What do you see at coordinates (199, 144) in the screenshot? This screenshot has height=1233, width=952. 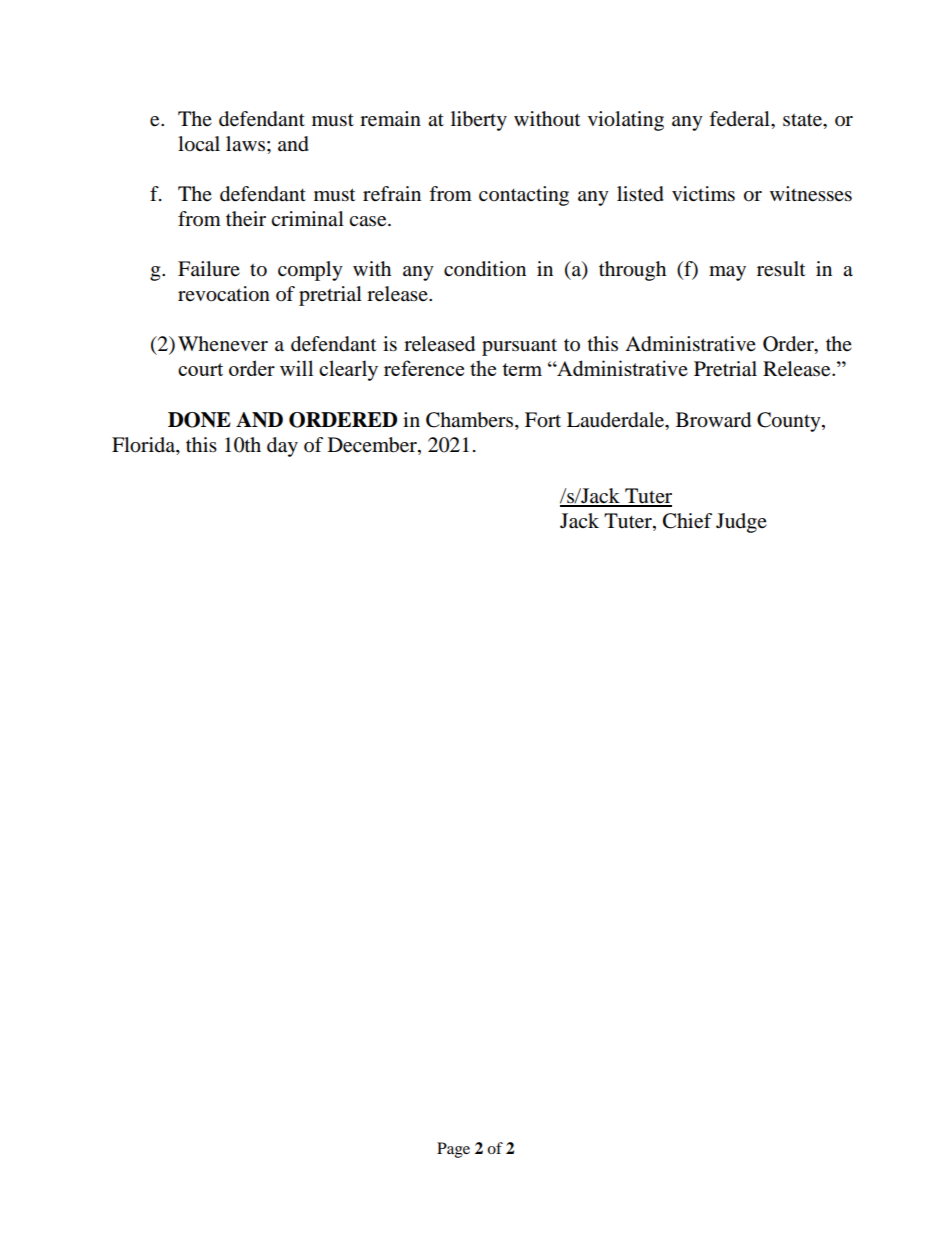 I see `local` at bounding box center [199, 144].
